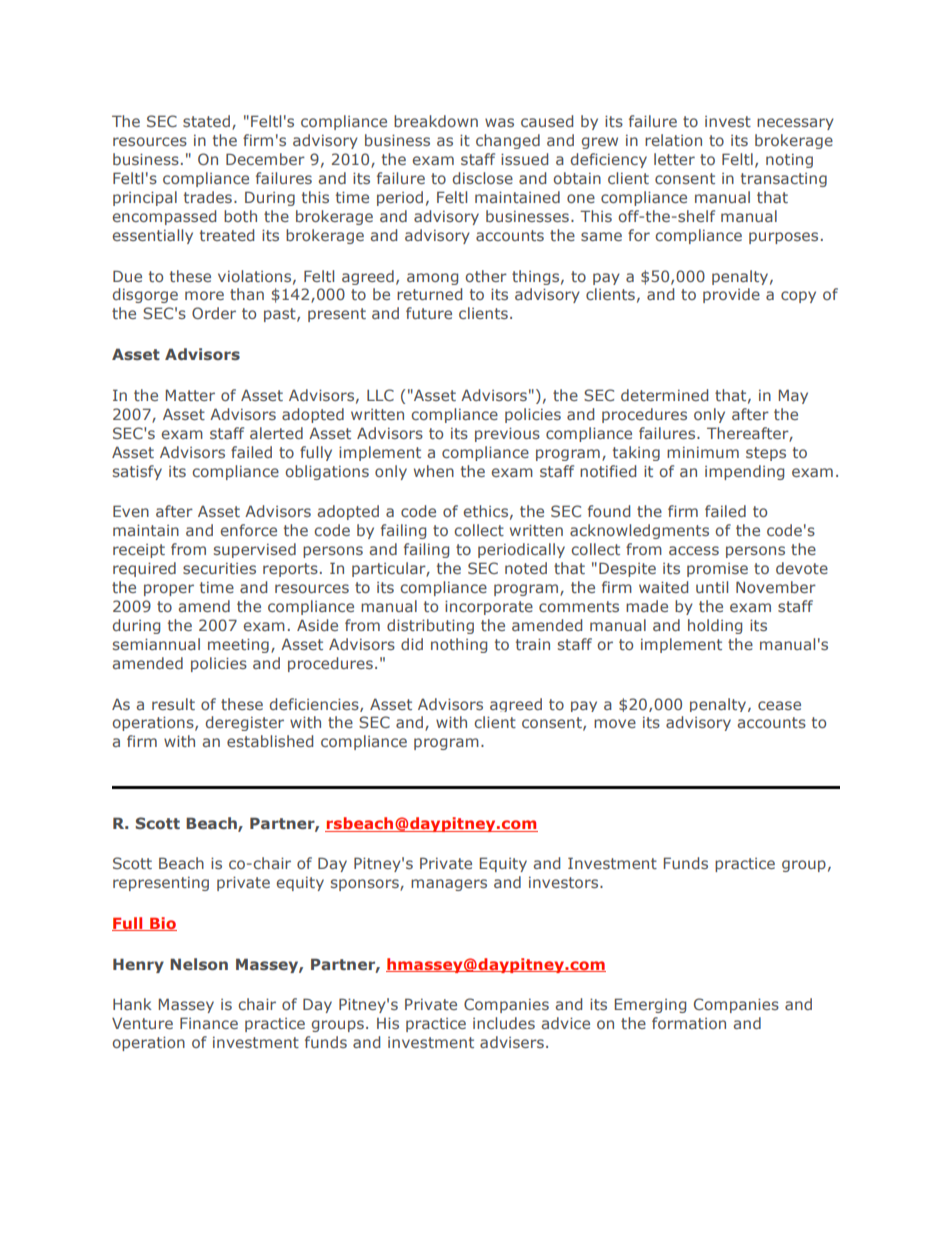  Describe the element at coordinates (208, 122) in the image. I see `stated` at that location.
